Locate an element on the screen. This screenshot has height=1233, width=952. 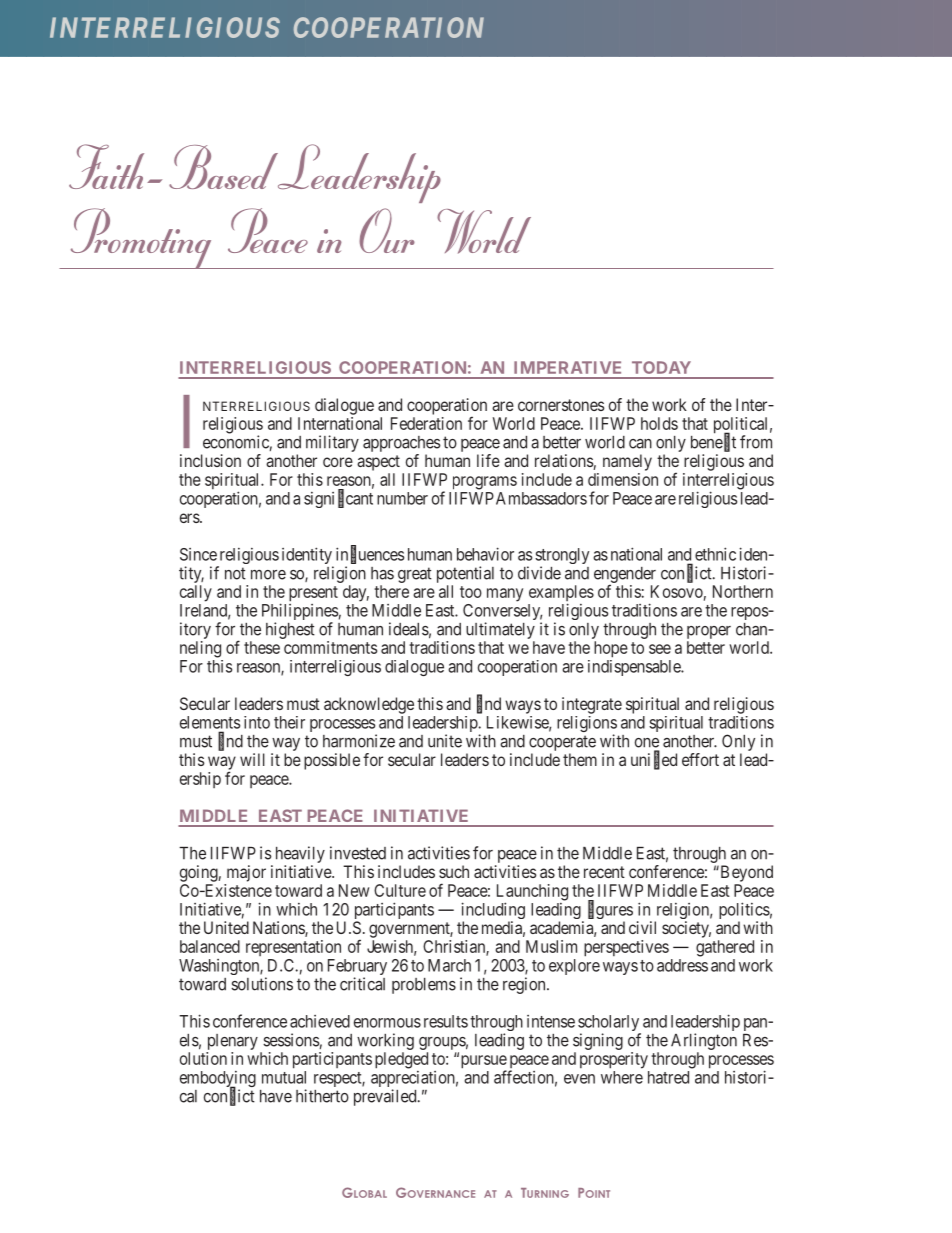
namely is located at coordinates (627, 462).
